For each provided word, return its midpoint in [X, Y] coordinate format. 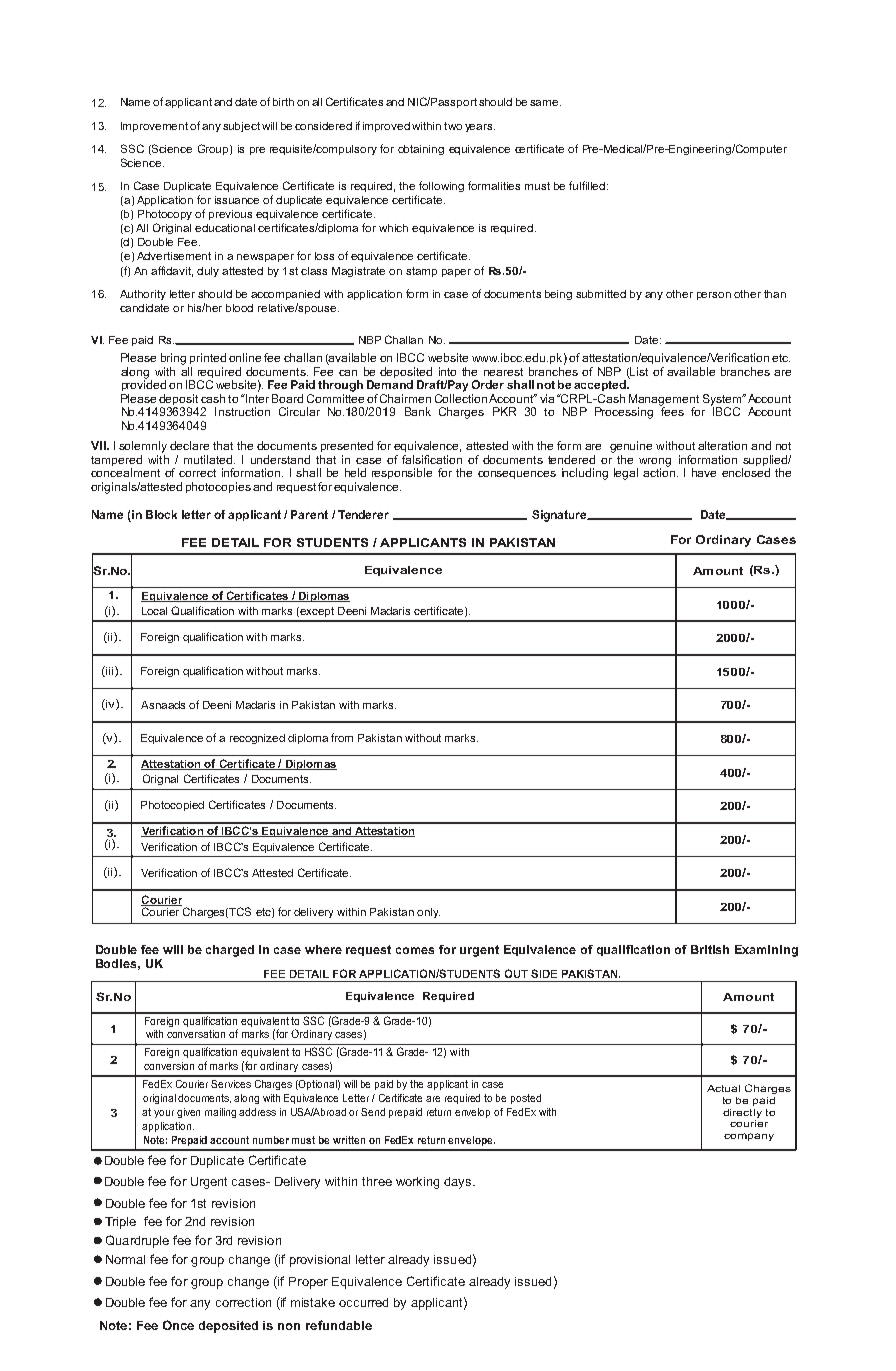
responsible [402, 473]
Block [161, 514]
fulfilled [588, 185]
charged [230, 951]
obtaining [421, 150]
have [704, 472]
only [428, 913]
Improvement [154, 127]
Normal [125, 1259]
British [710, 949]
